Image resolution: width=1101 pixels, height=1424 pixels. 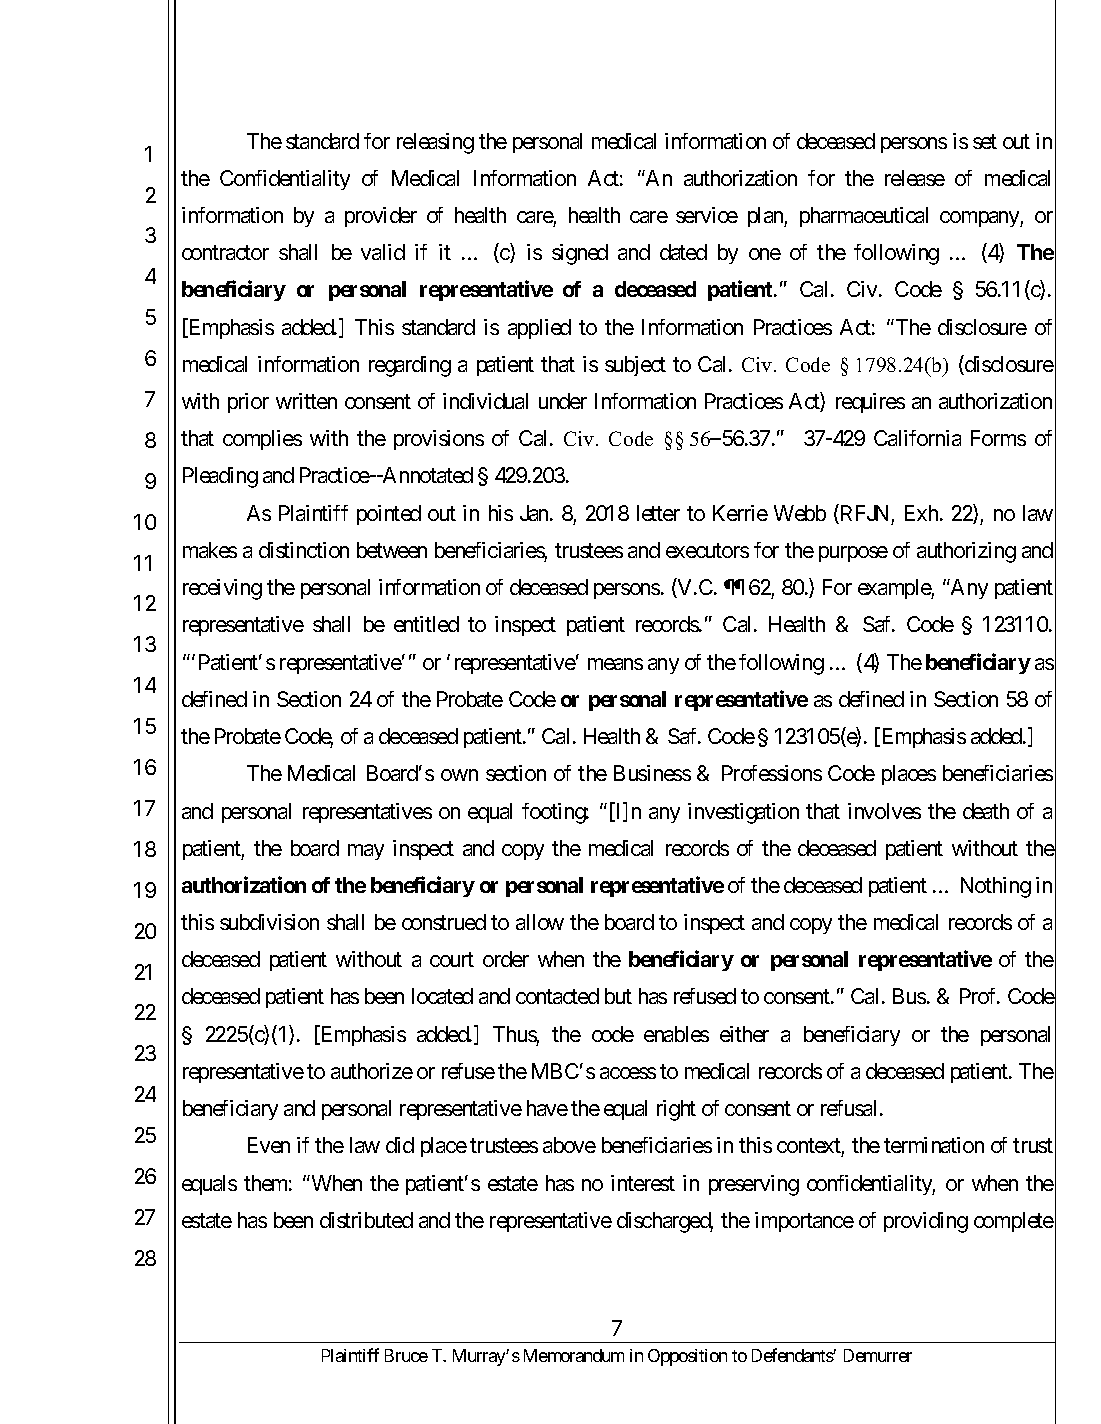 I want to click on California, so click(x=917, y=438).
